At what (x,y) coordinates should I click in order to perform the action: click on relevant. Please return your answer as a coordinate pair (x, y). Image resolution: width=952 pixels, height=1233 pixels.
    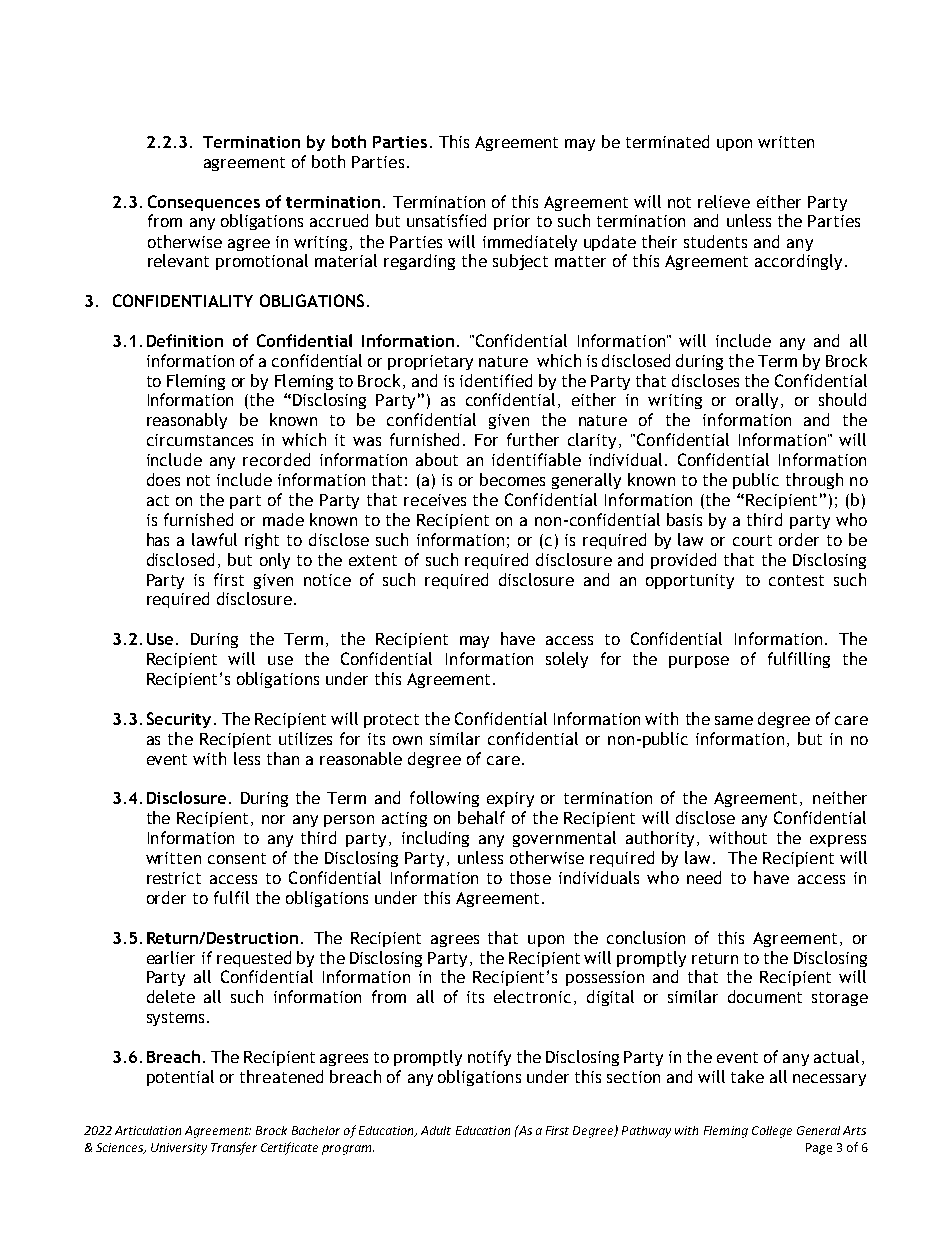
    Looking at the image, I should click on (178, 260).
